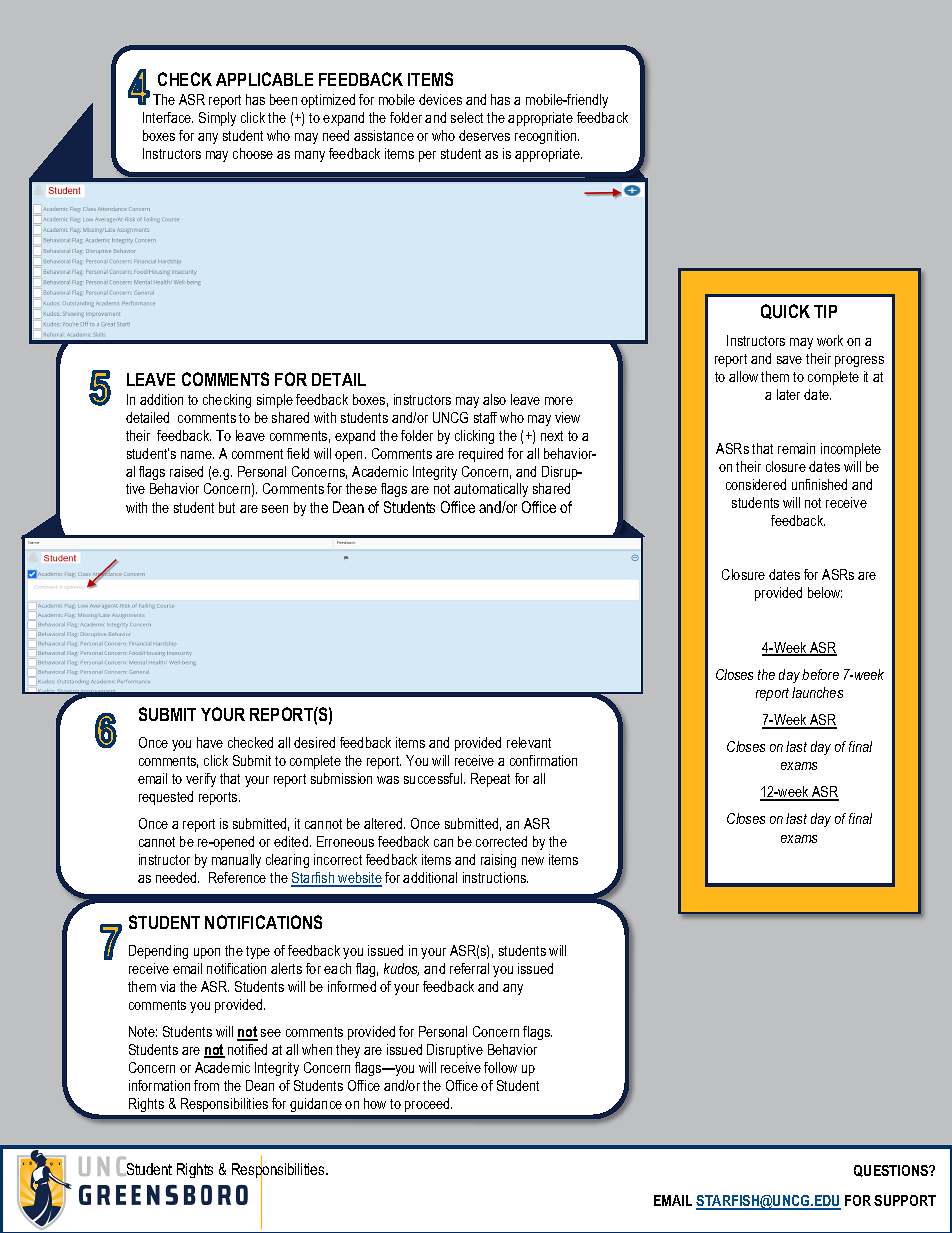  What do you see at coordinates (825, 311) in the document?
I see `TIP` at bounding box center [825, 311].
